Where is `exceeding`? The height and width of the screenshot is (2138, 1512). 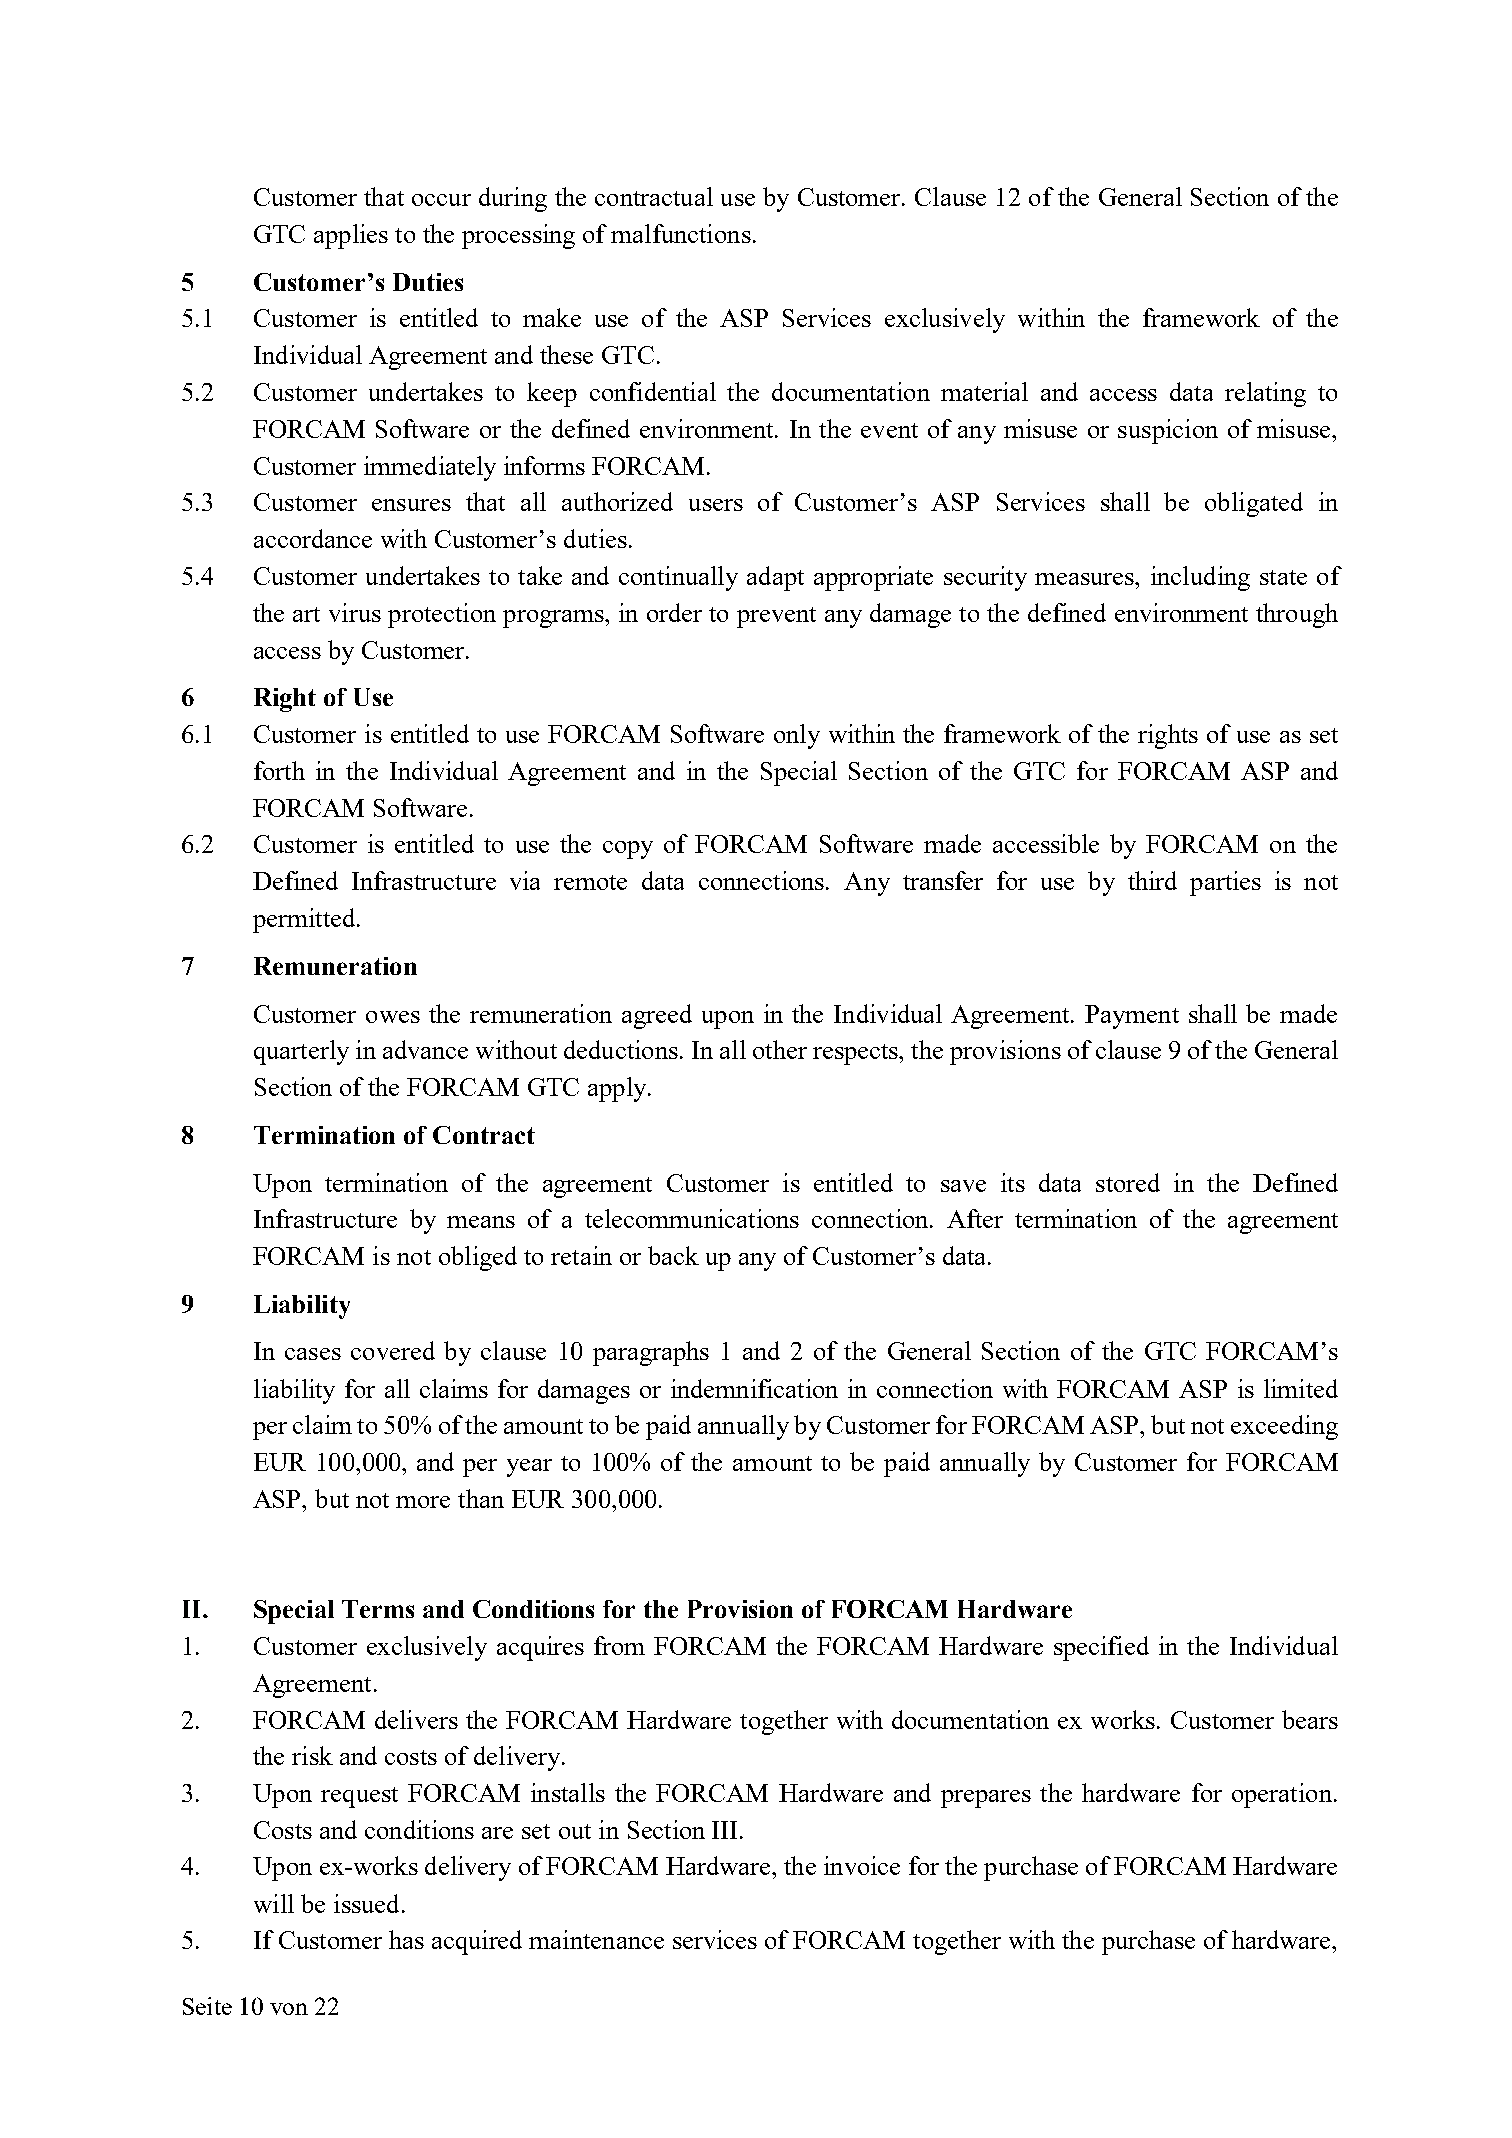
exceeding is located at coordinates (1284, 1427).
